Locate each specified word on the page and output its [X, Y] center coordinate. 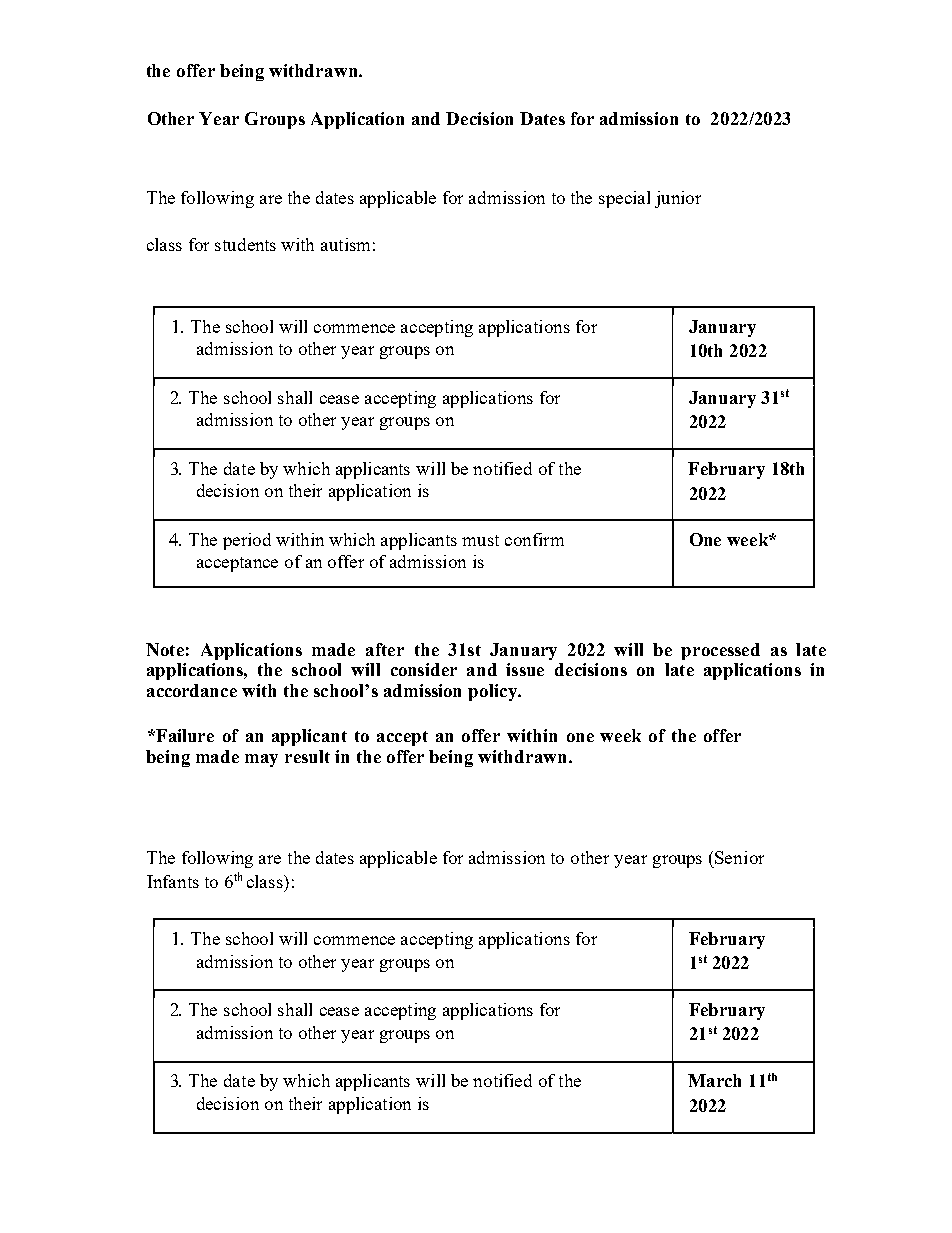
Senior [739, 857]
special [624, 199]
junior [678, 199]
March [714, 1080]
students [245, 244]
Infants [173, 881]
